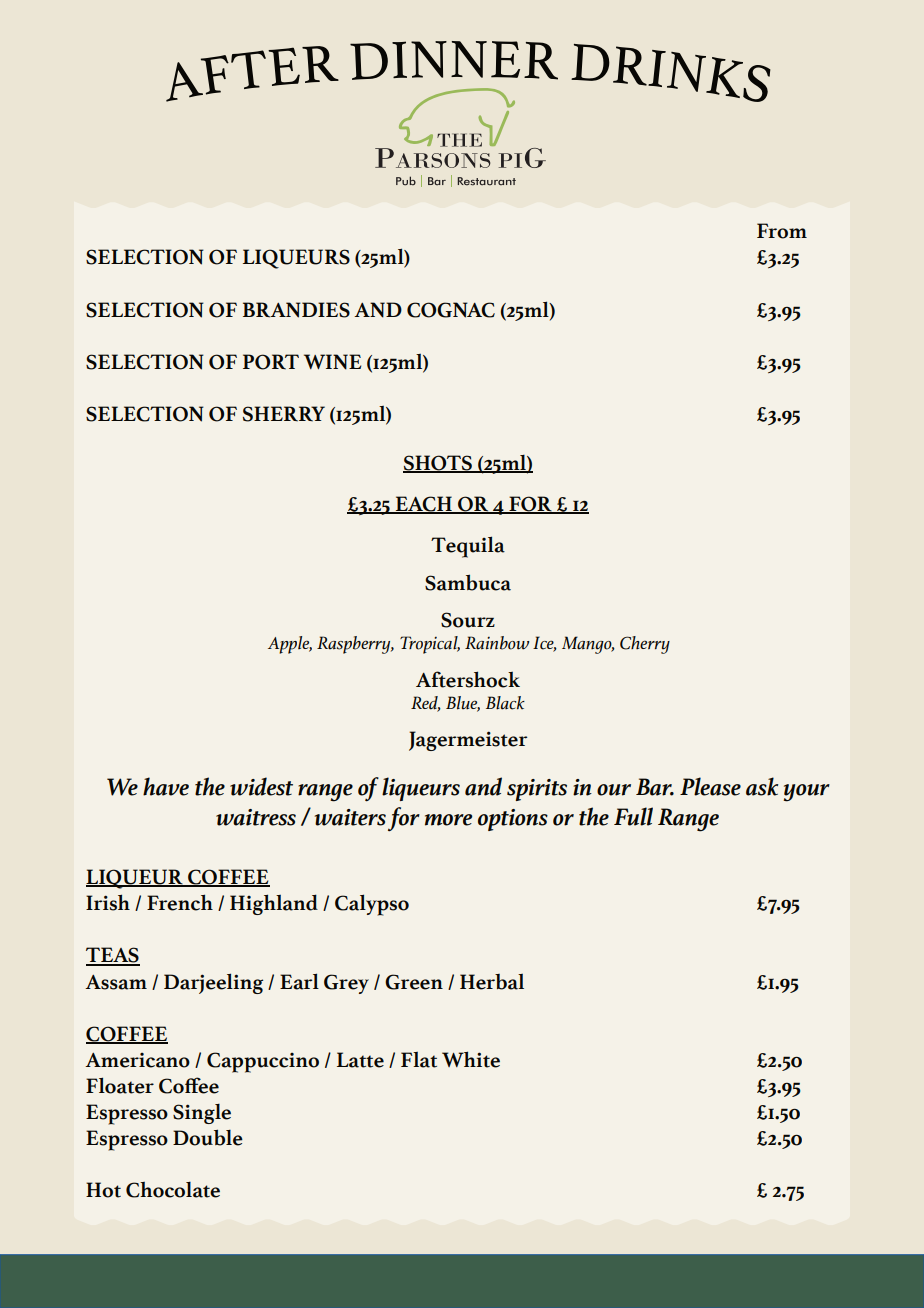 The width and height of the document is (924, 1308). What do you see at coordinates (782, 231) in the document?
I see `From` at bounding box center [782, 231].
